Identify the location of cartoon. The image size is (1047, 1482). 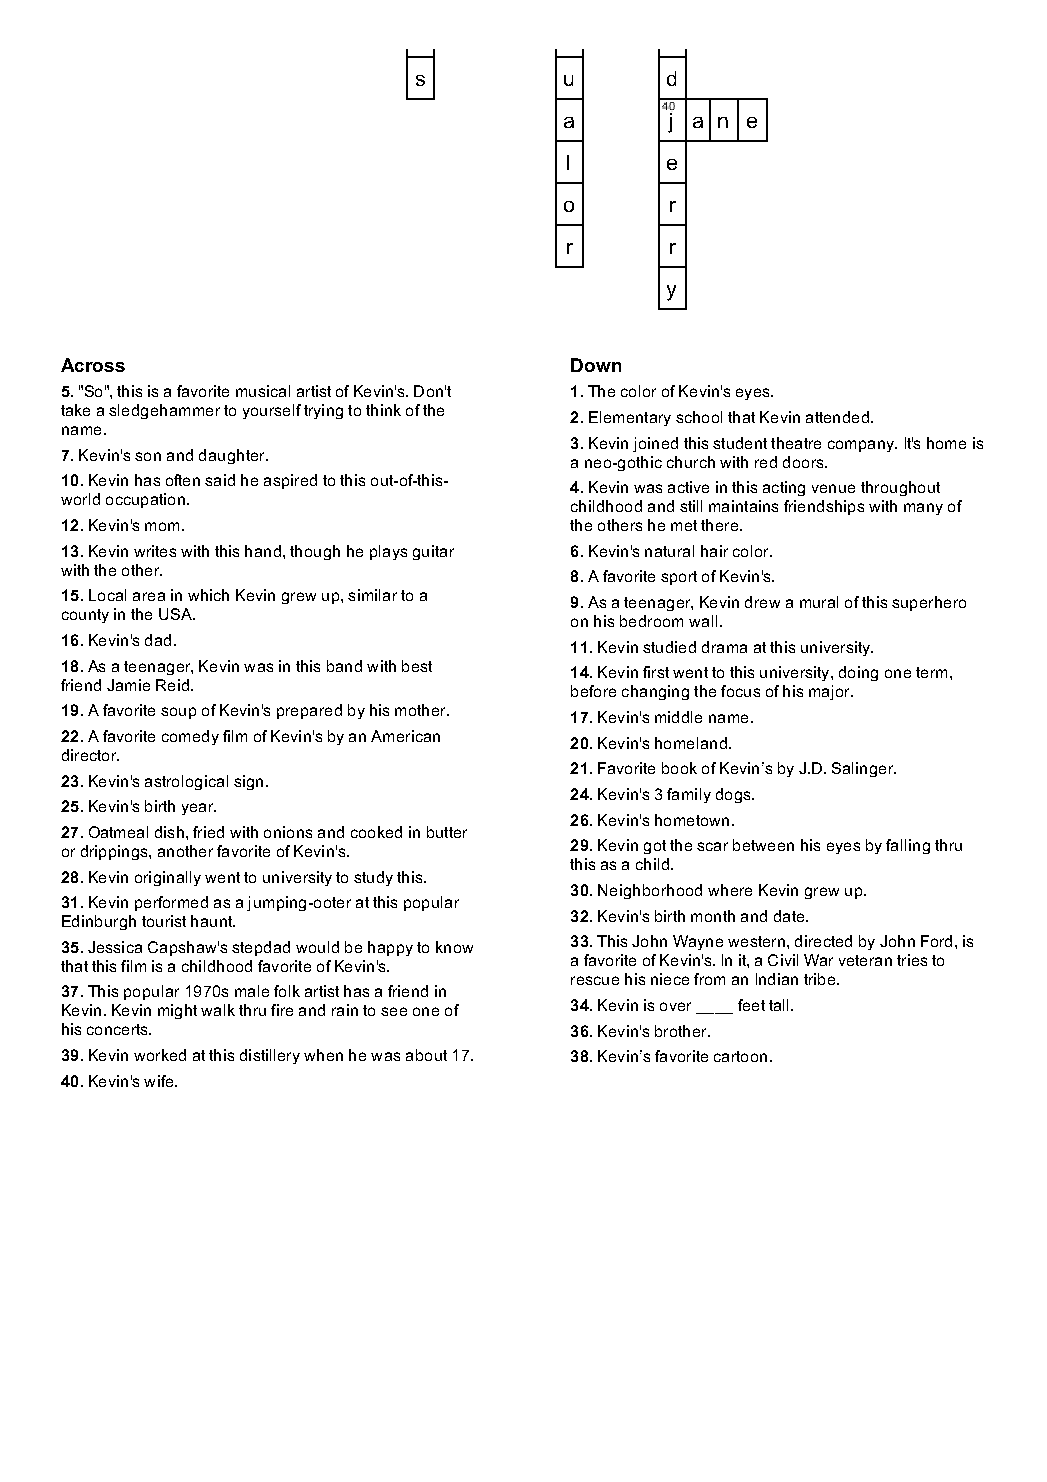
(740, 1056).
